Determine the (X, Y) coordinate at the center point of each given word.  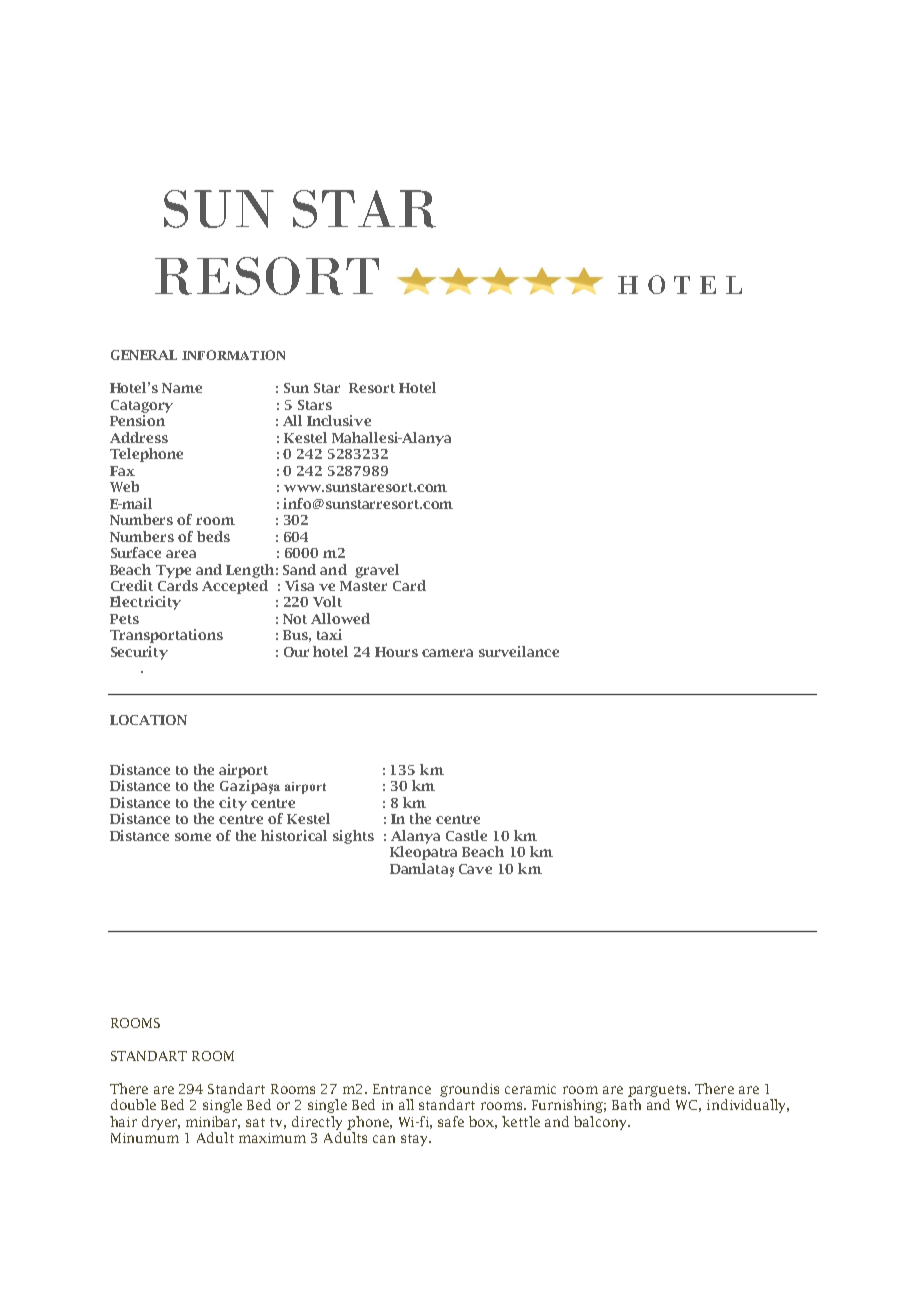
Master (363, 586)
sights (353, 837)
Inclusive (339, 420)
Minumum (145, 1138)
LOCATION (148, 720)
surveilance (519, 651)
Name (182, 388)
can (384, 1139)
